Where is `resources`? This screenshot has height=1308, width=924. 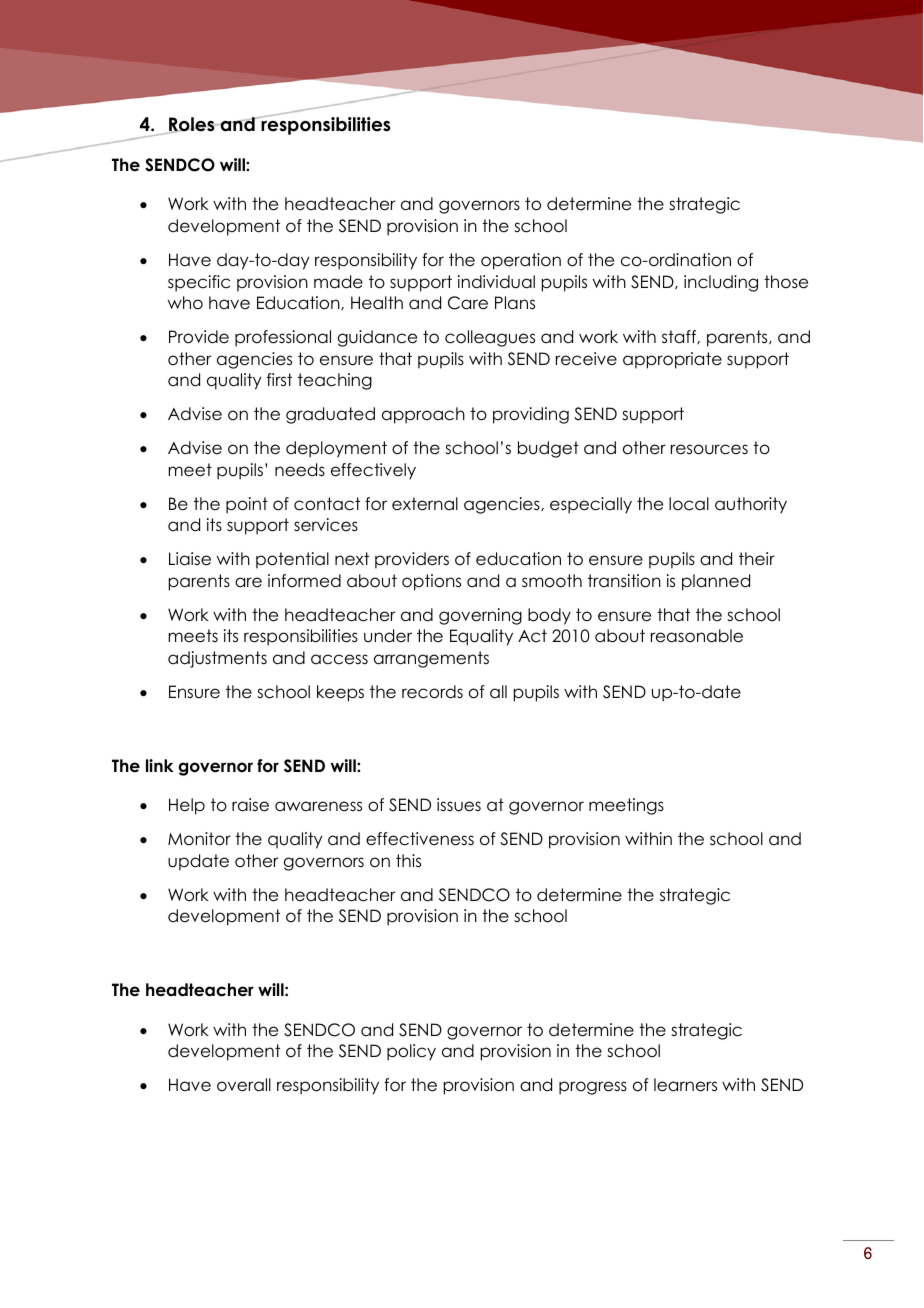 resources is located at coordinates (709, 449).
